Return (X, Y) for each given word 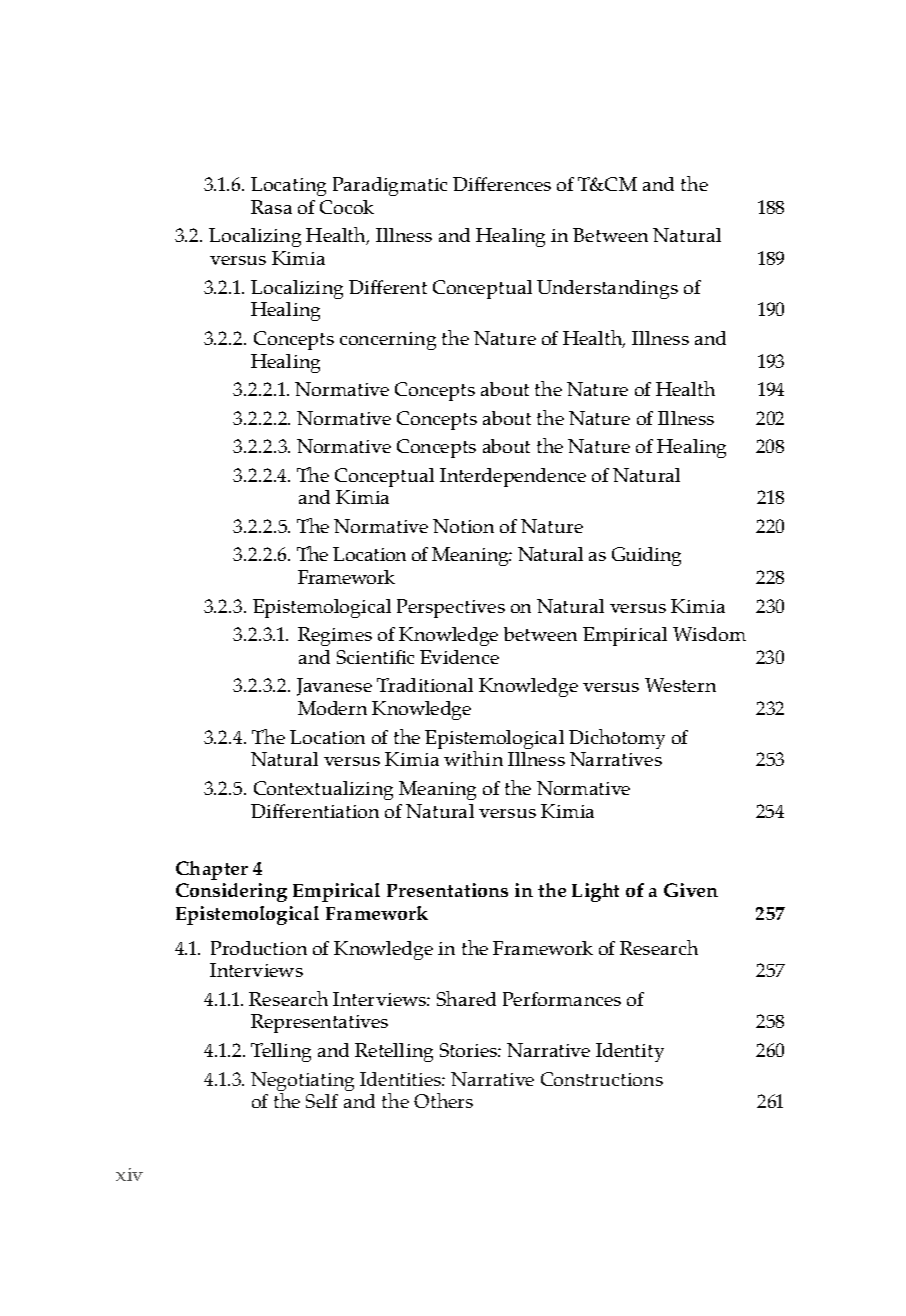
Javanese (334, 687)
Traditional (425, 685)
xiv (129, 1174)
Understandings (607, 289)
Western (680, 685)
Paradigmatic (390, 186)
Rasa (271, 207)
